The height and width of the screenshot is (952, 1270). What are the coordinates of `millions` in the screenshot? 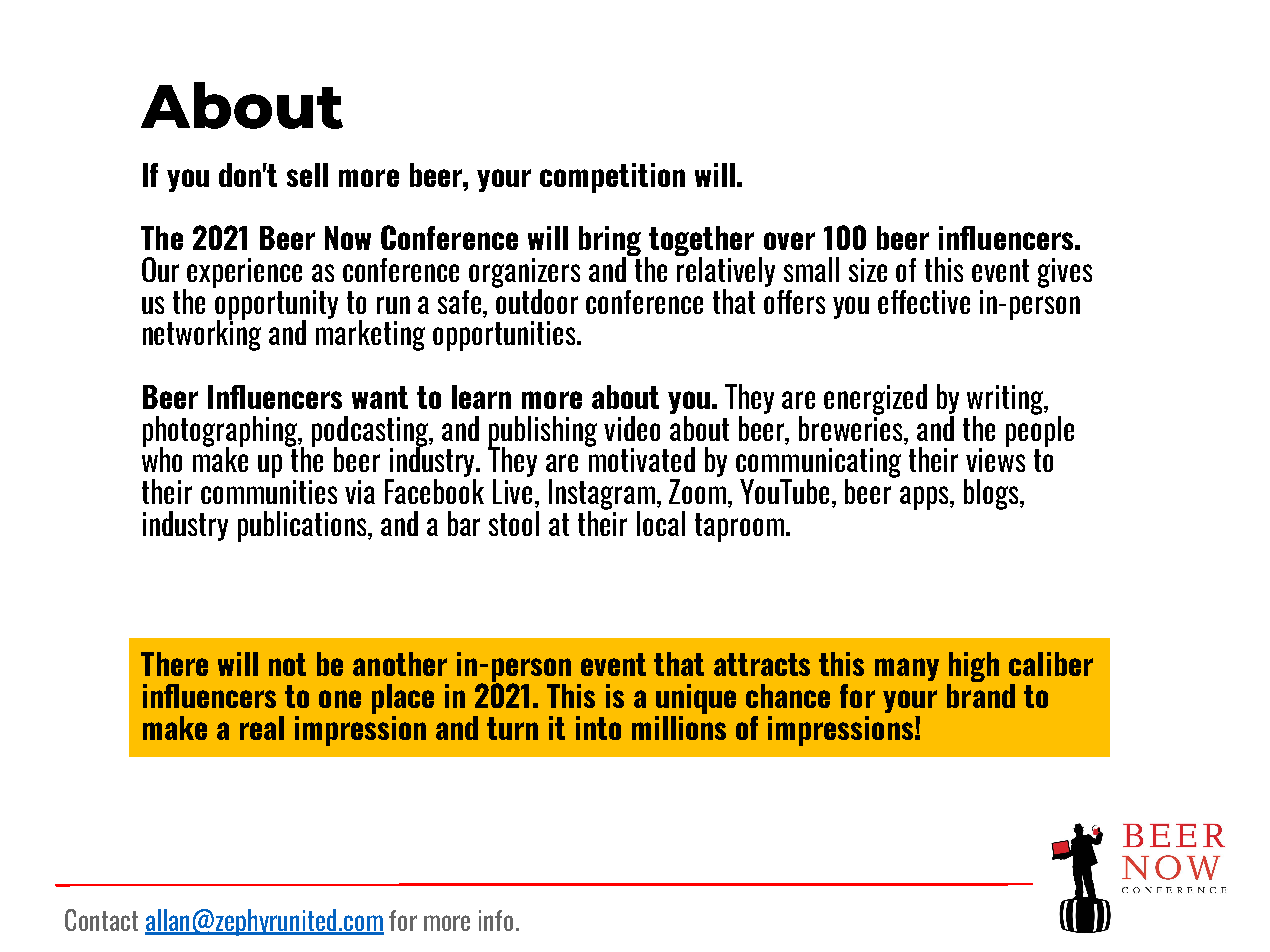 It's located at (679, 726).
